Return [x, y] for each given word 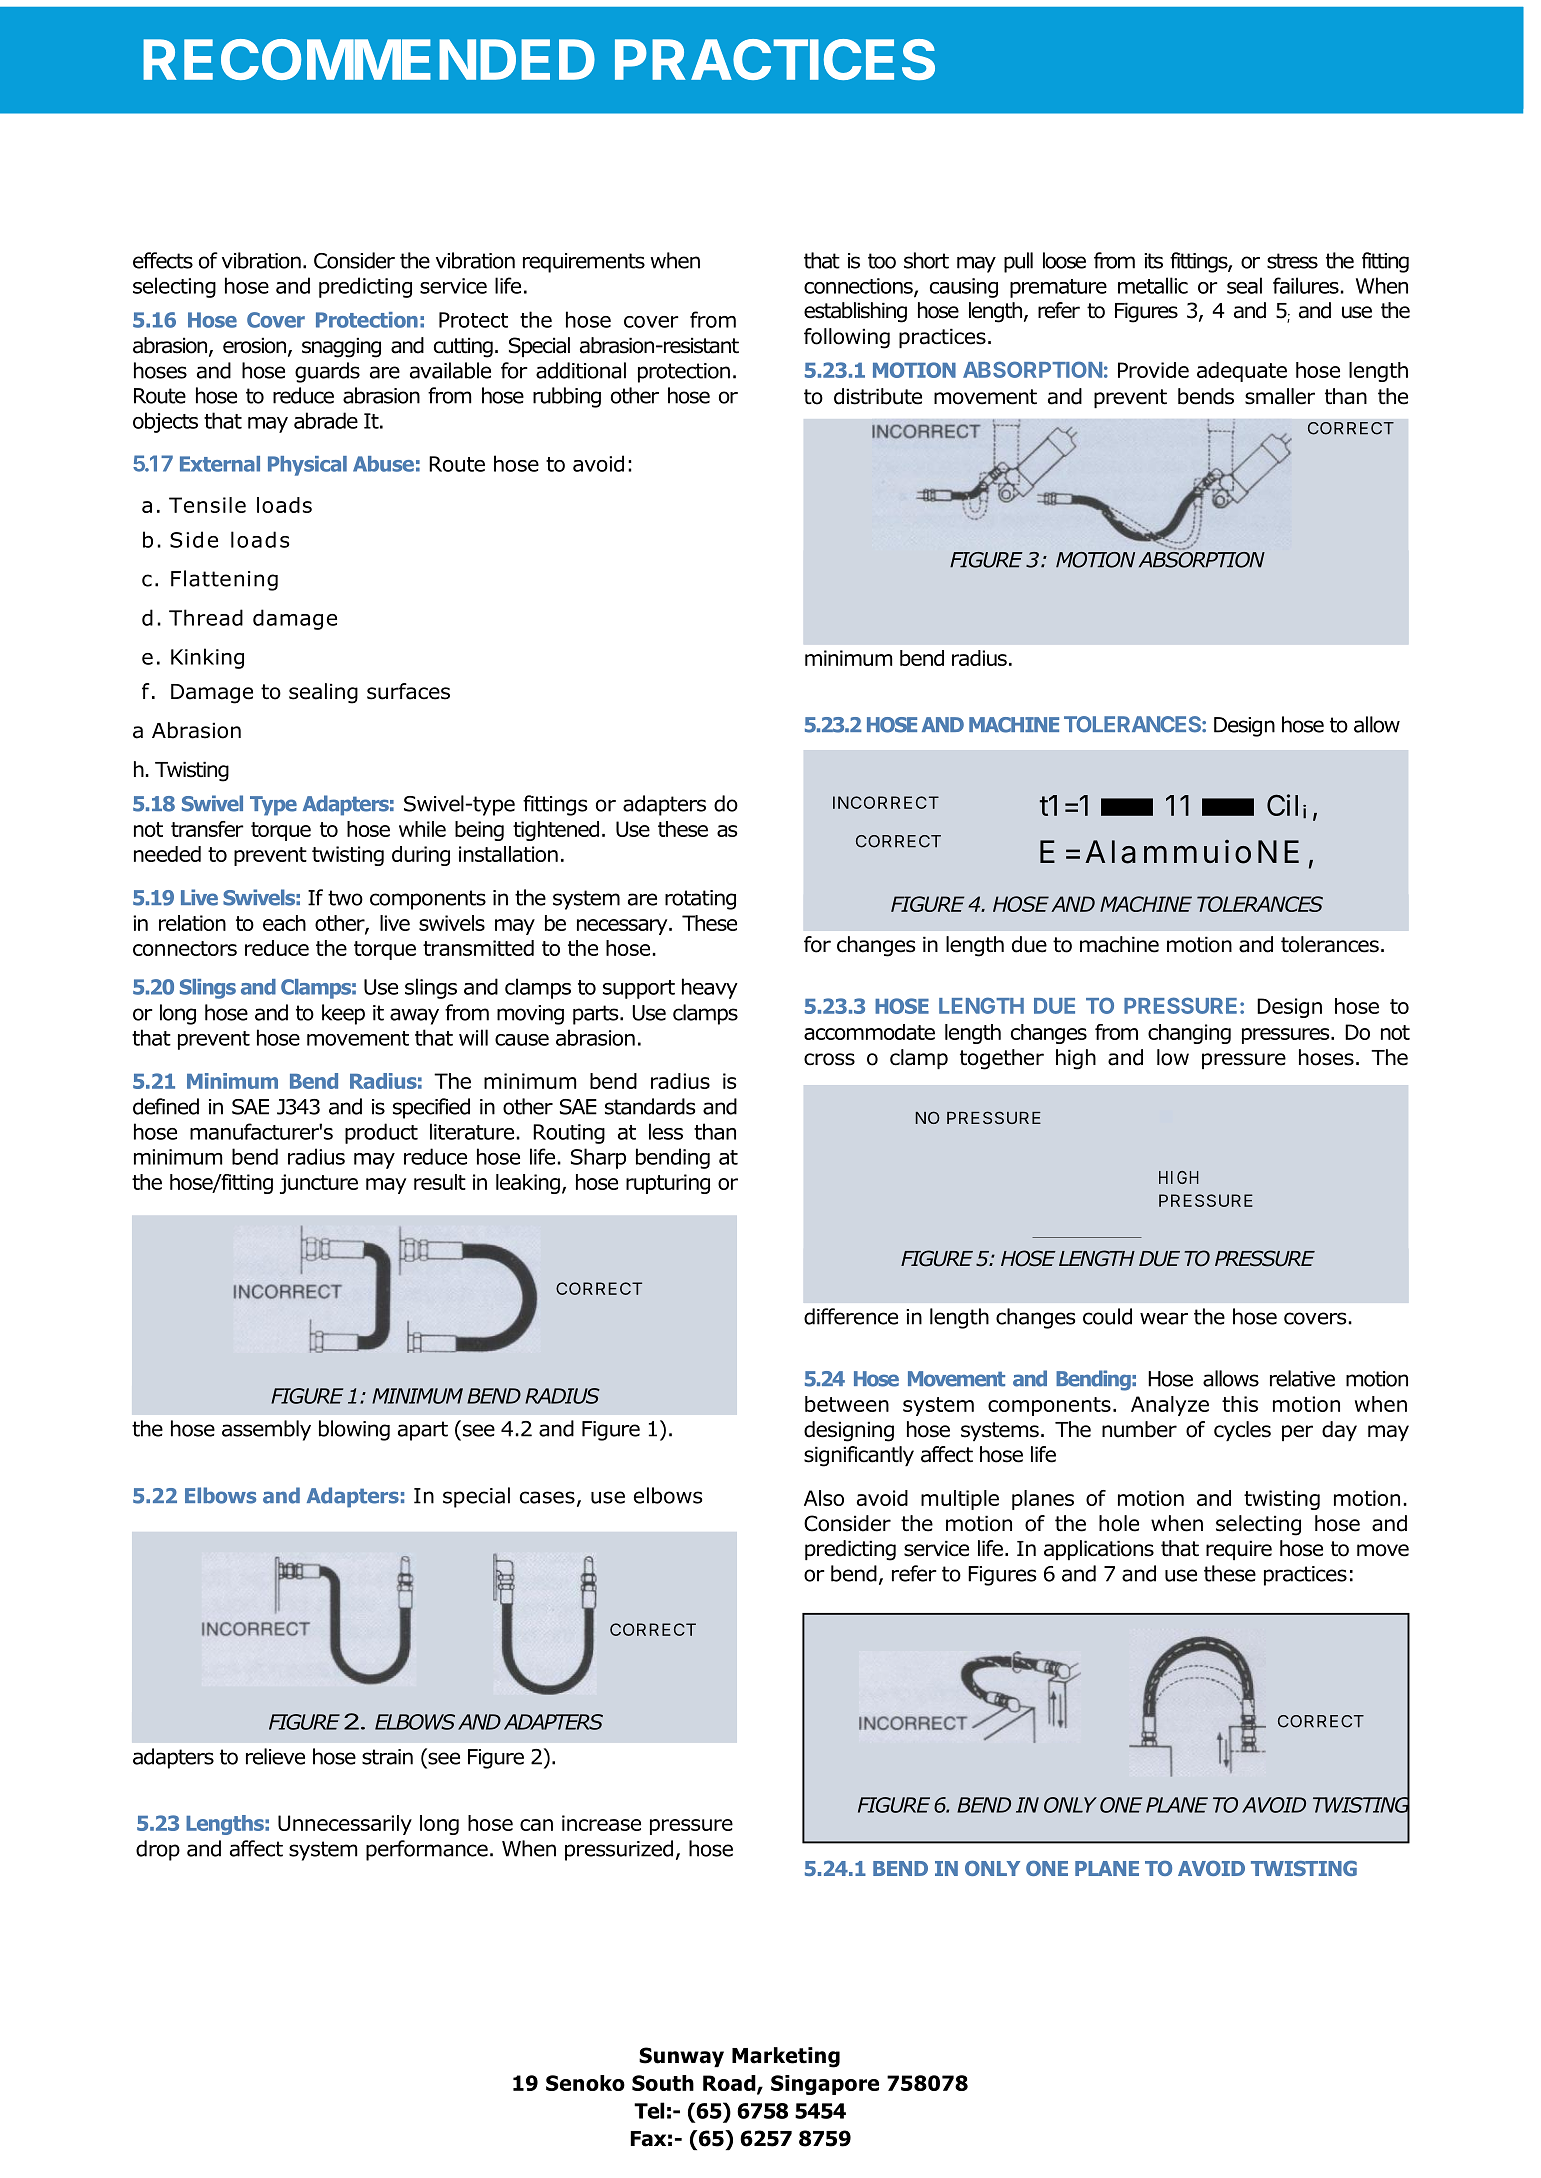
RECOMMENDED [369, 59]
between [847, 1404]
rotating [700, 900]
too [882, 261]
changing [1189, 1034]
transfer [207, 829]
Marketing [786, 2057]
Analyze [1170, 1406]
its [1153, 261]
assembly [266, 1430]
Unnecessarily [345, 1825]
